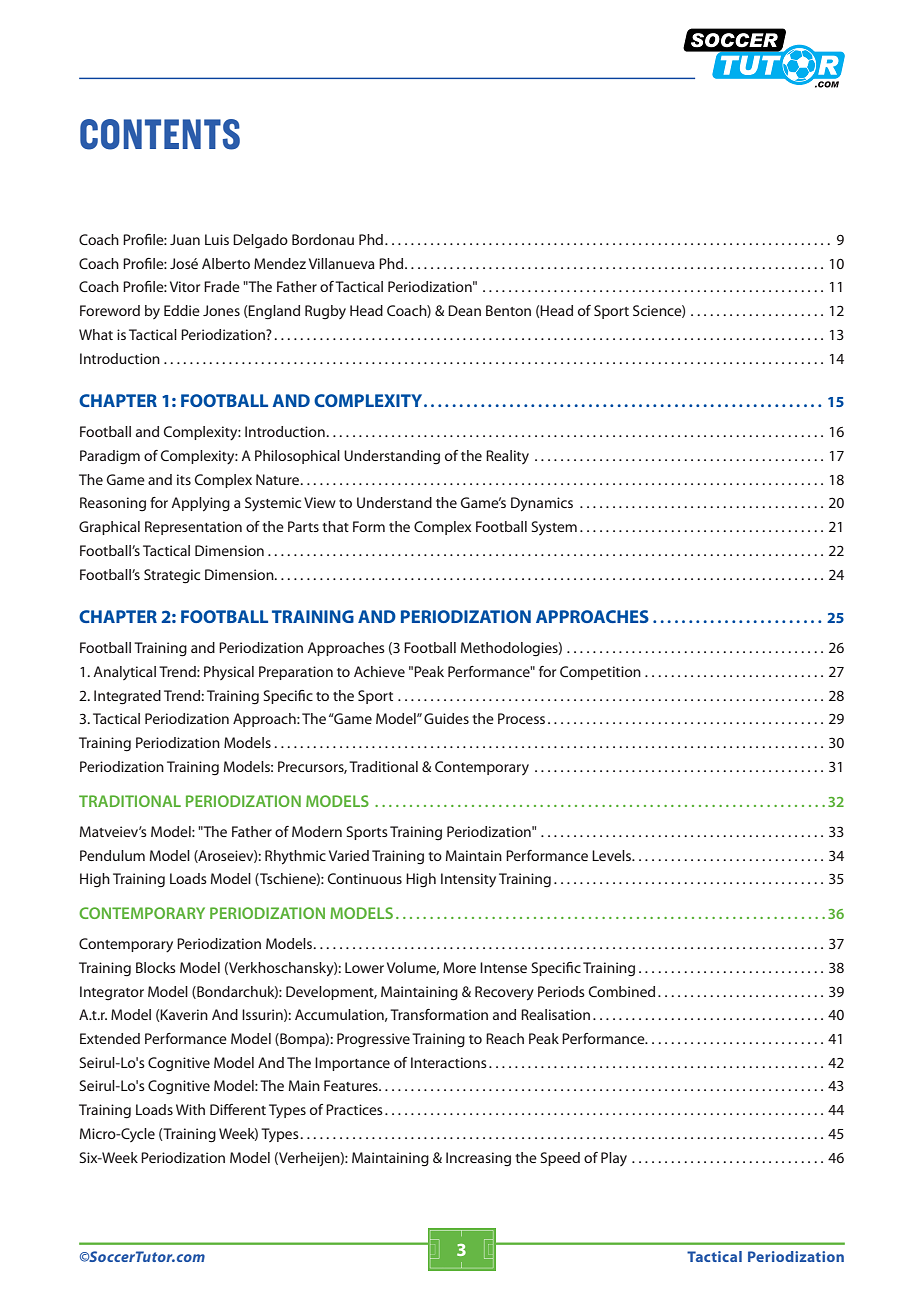 This screenshot has height=1308, width=924. What do you see at coordinates (464, 310) in the screenshot?
I see `Dean` at bounding box center [464, 310].
